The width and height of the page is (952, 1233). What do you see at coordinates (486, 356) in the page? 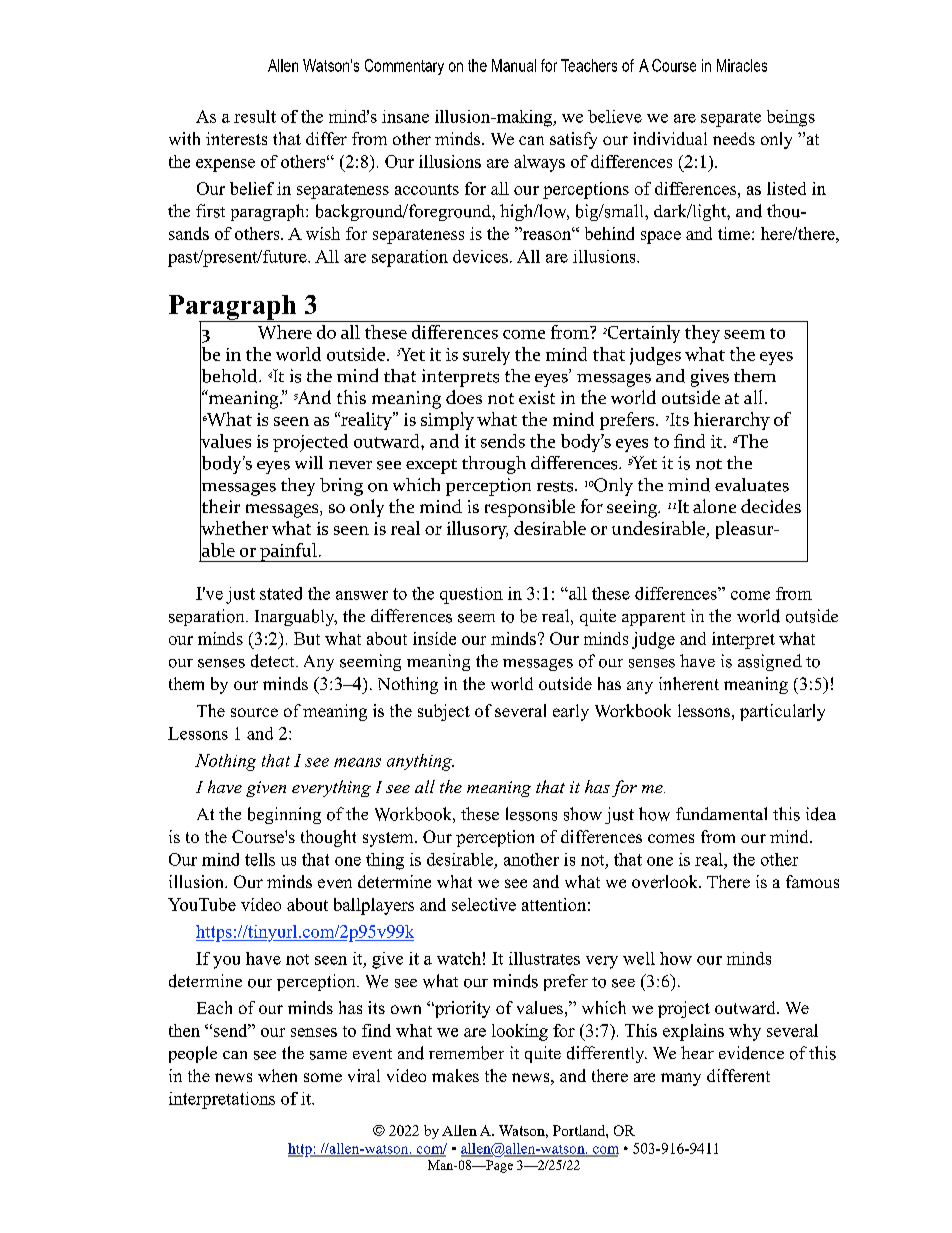
I see `surely` at bounding box center [486, 356].
